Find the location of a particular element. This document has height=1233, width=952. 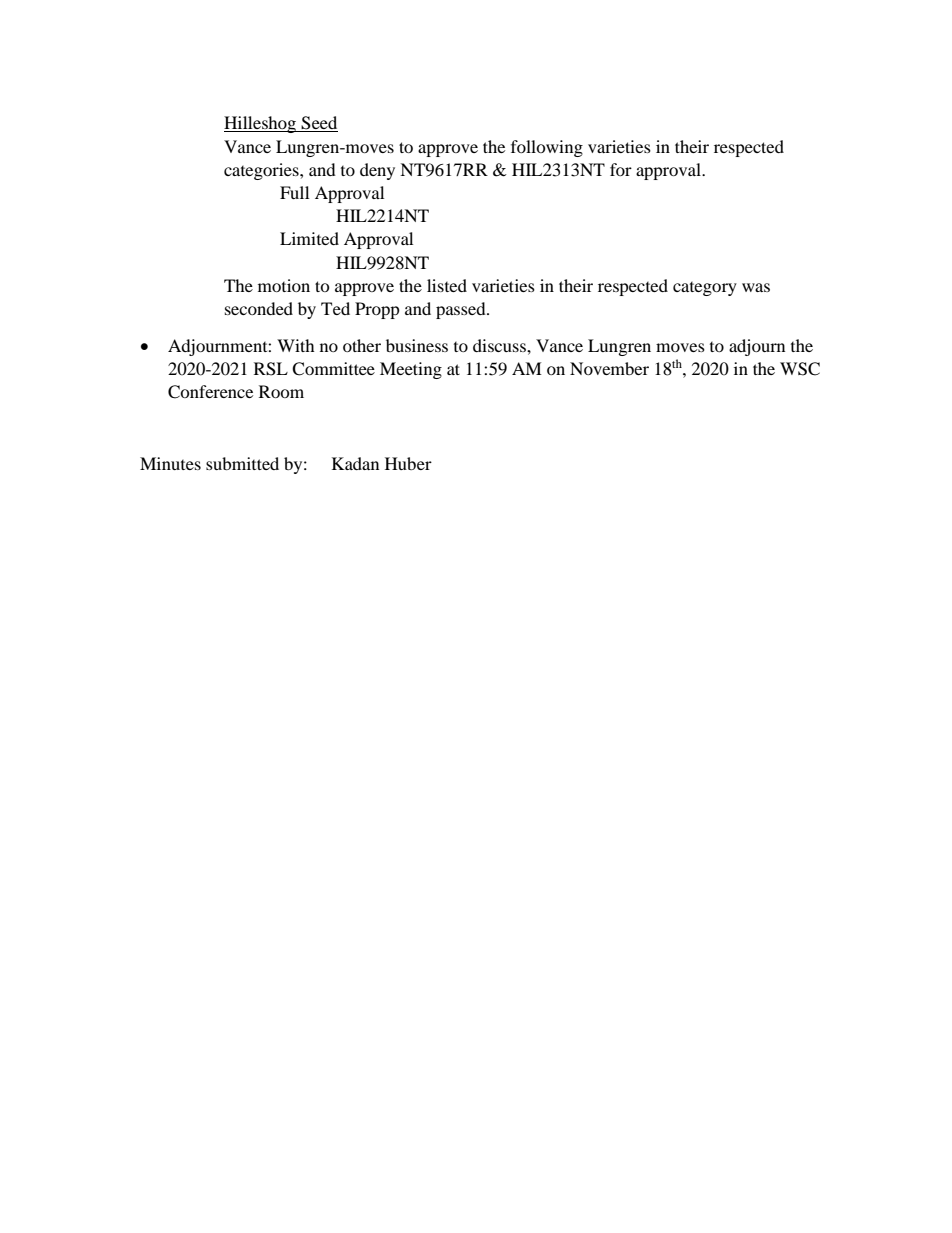

for is located at coordinates (621, 169).
